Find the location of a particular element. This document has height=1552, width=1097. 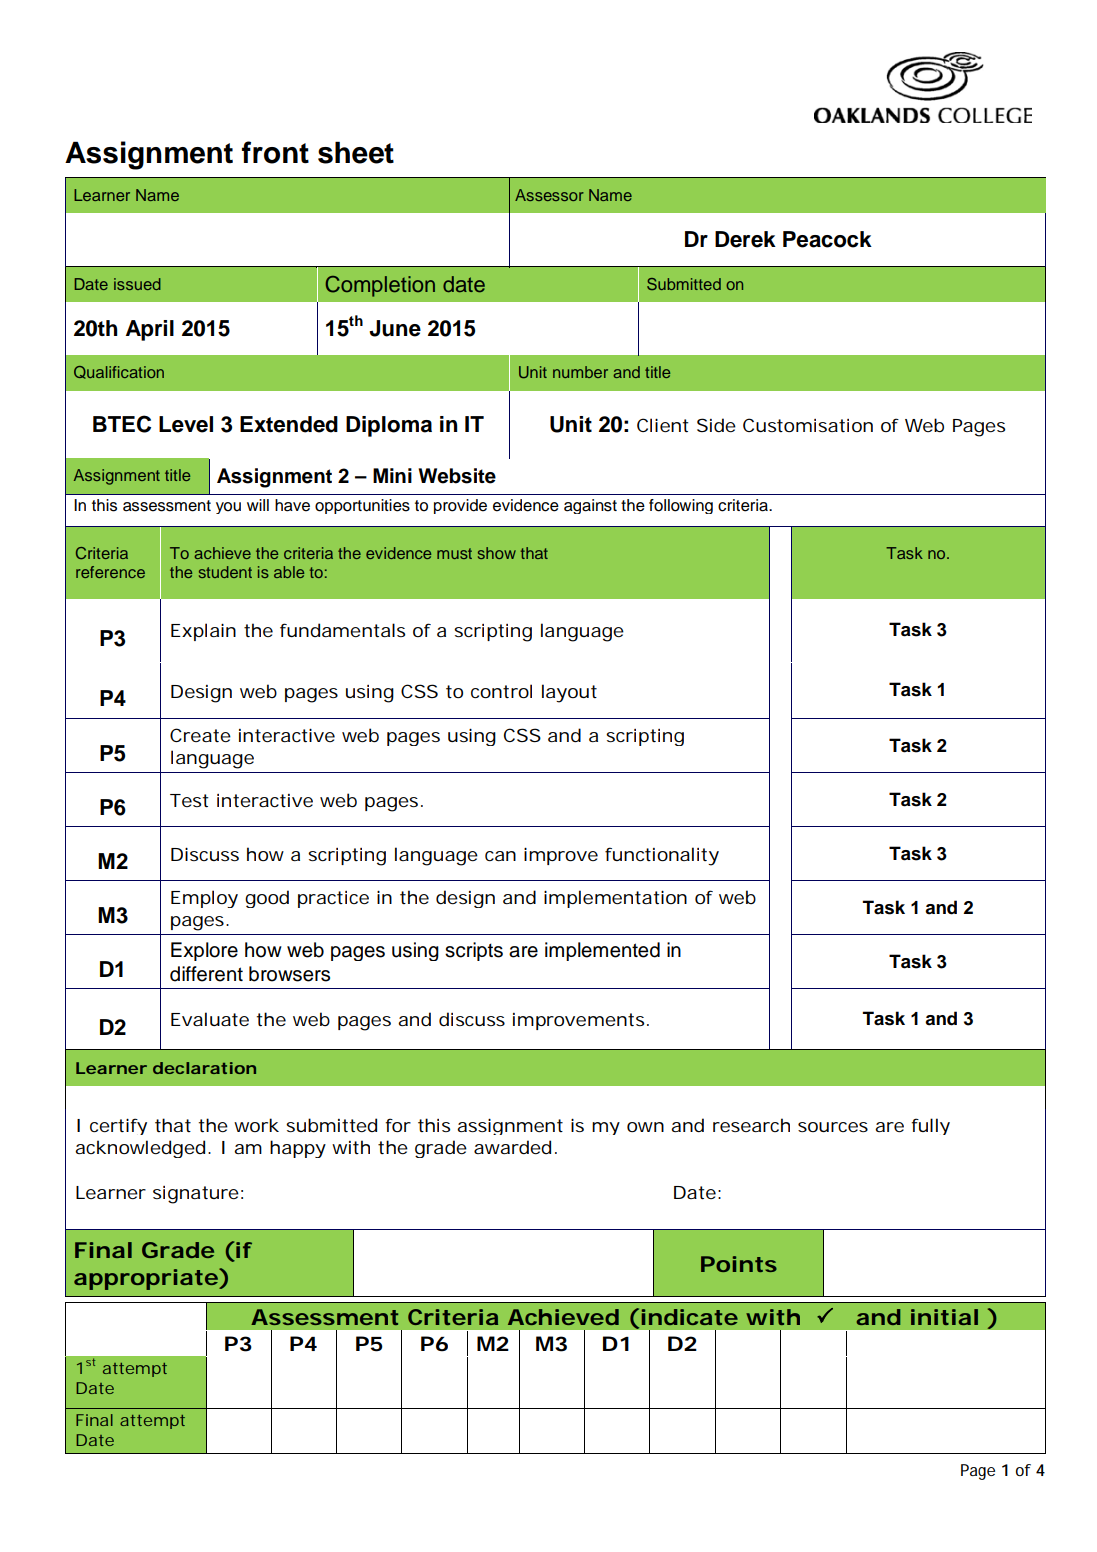

Derek is located at coordinates (745, 239).
